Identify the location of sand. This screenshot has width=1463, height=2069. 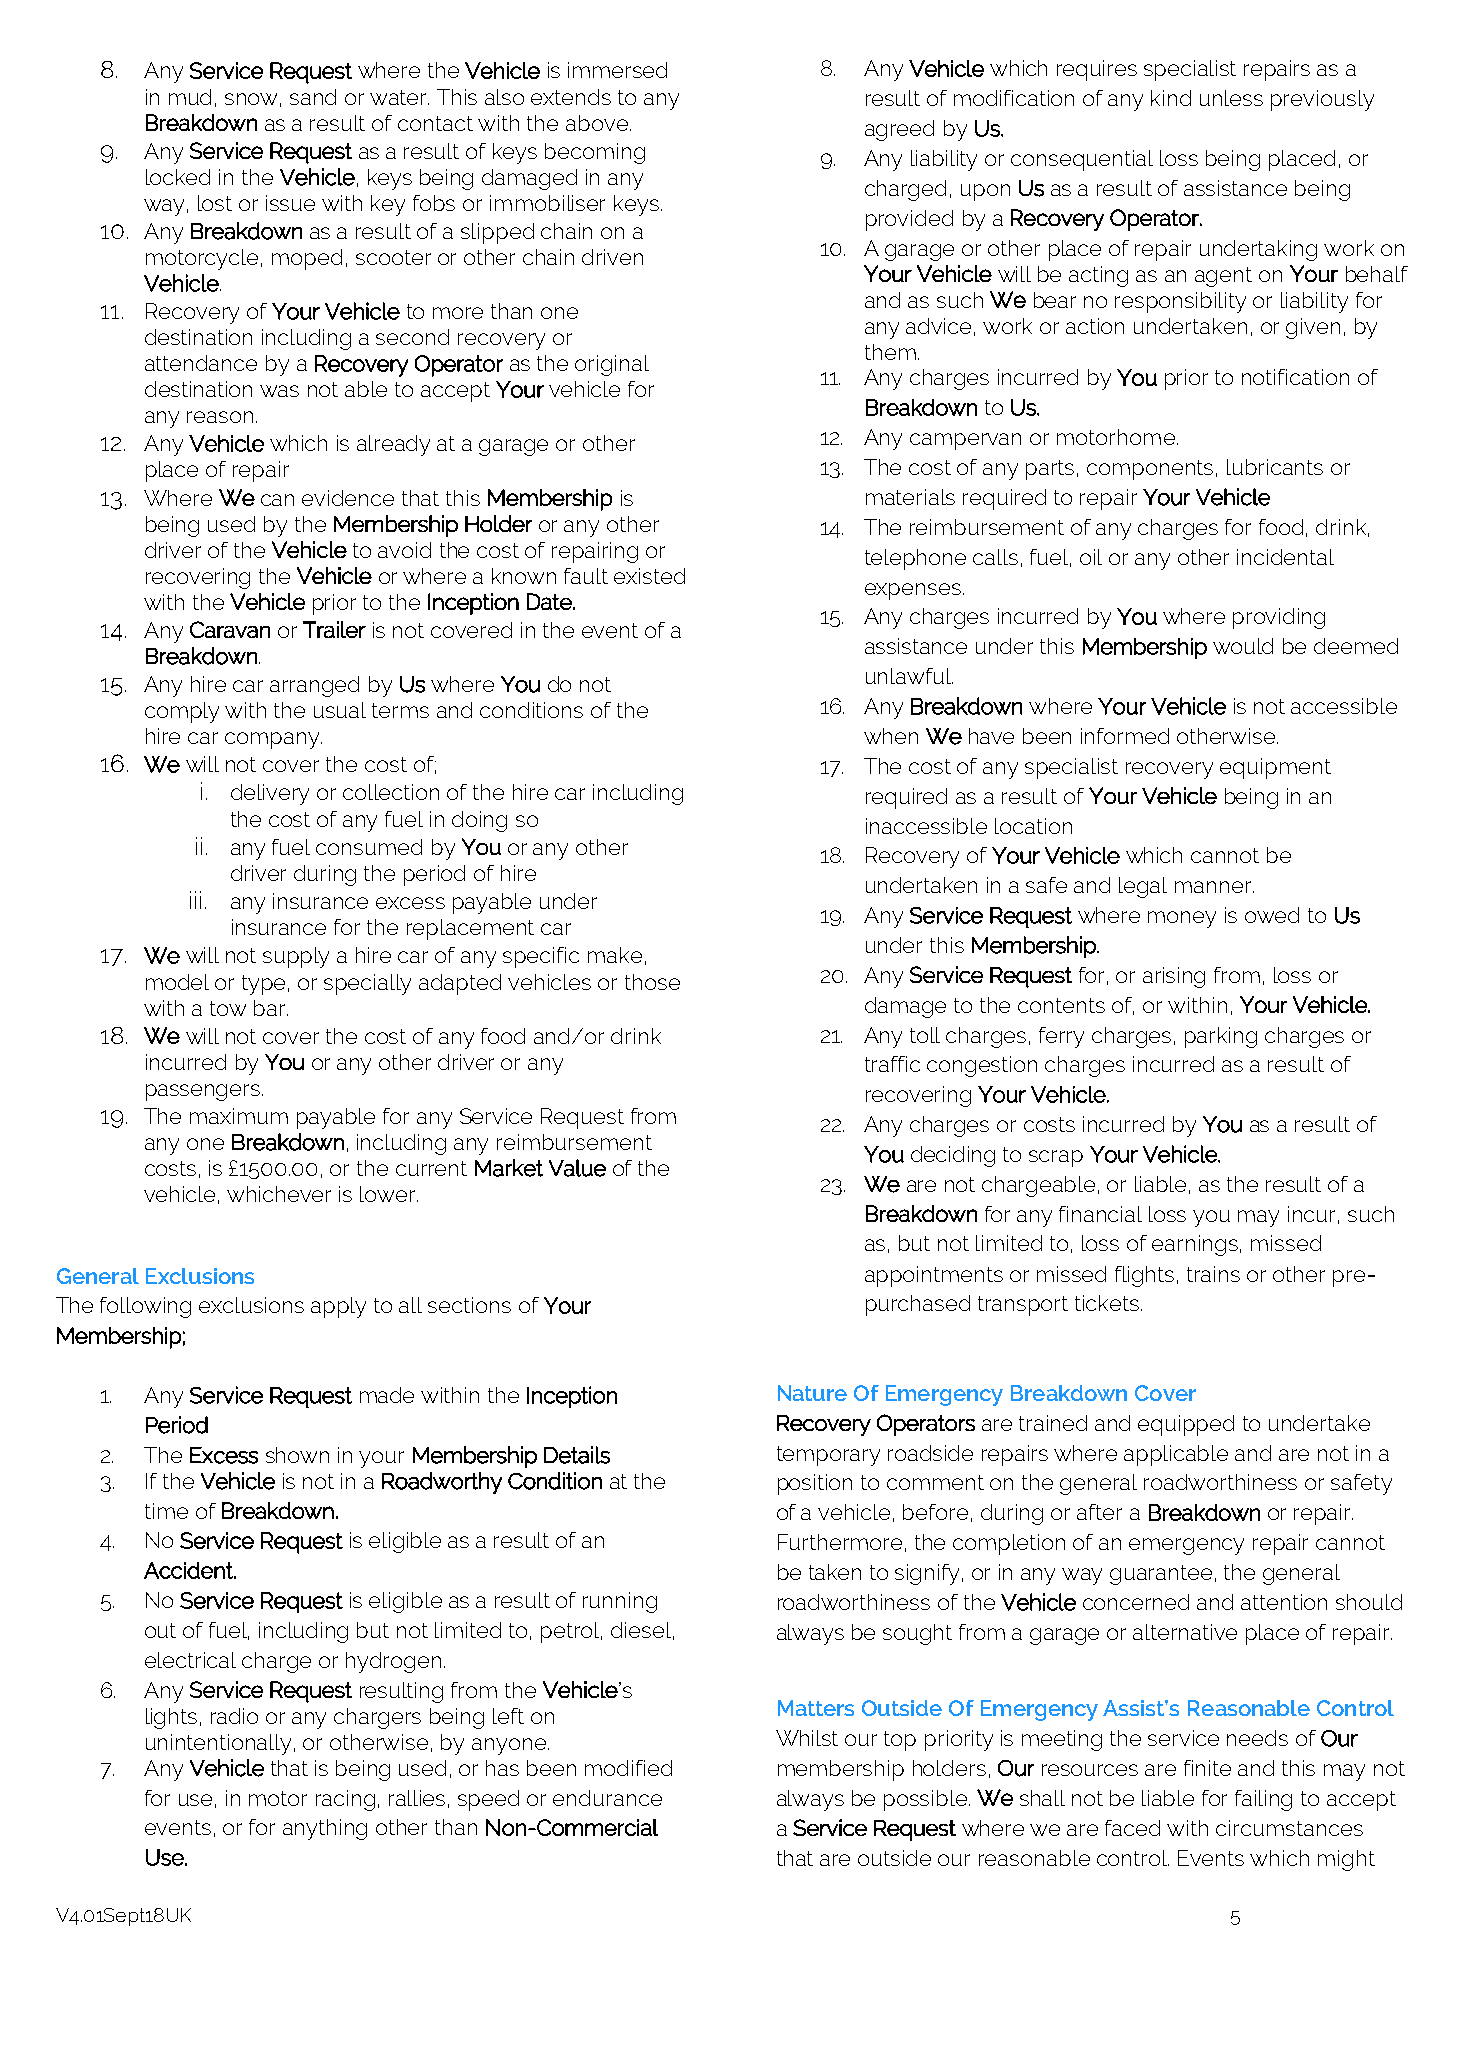
(313, 97).
